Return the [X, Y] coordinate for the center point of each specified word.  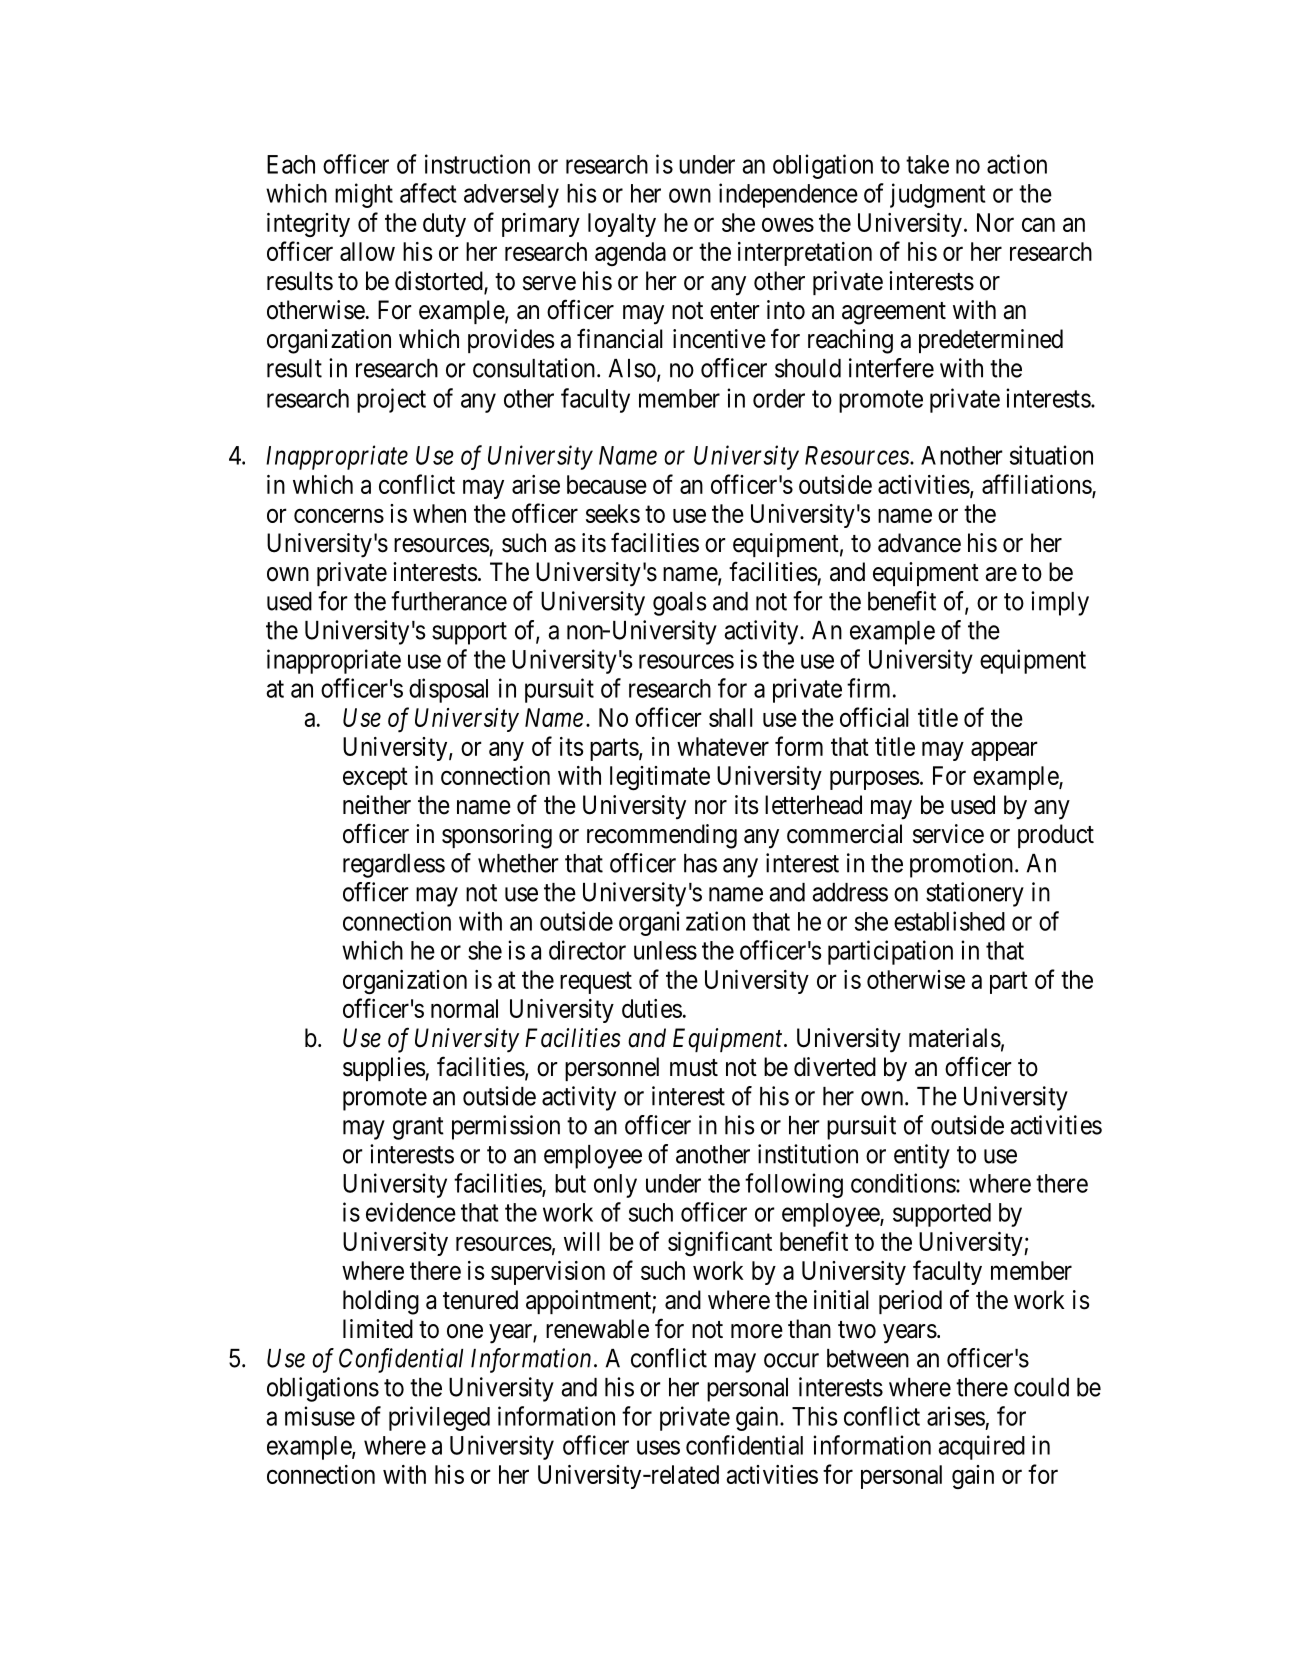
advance [919, 543]
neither [377, 805]
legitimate [660, 778]
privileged [439, 1418]
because [607, 484]
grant [418, 1128]
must [694, 1068]
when [439, 513]
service [948, 834]
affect [428, 193]
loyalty [622, 225]
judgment [938, 195]
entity [922, 1156]
